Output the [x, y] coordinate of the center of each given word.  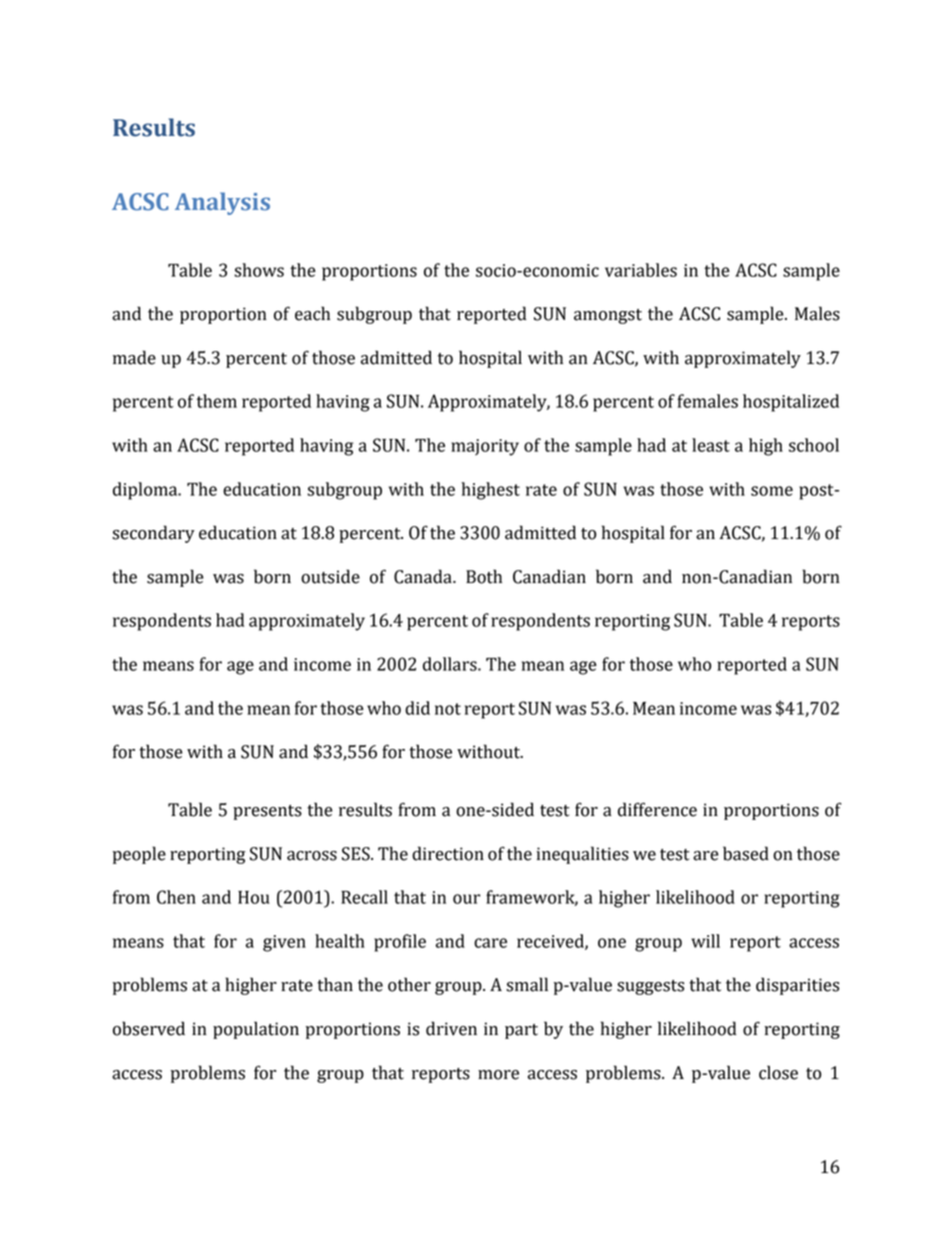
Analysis [222, 203]
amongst [608, 316]
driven [451, 1028]
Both [484, 576]
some [772, 491]
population [256, 1030]
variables [641, 270]
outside [330, 576]
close [778, 1072]
